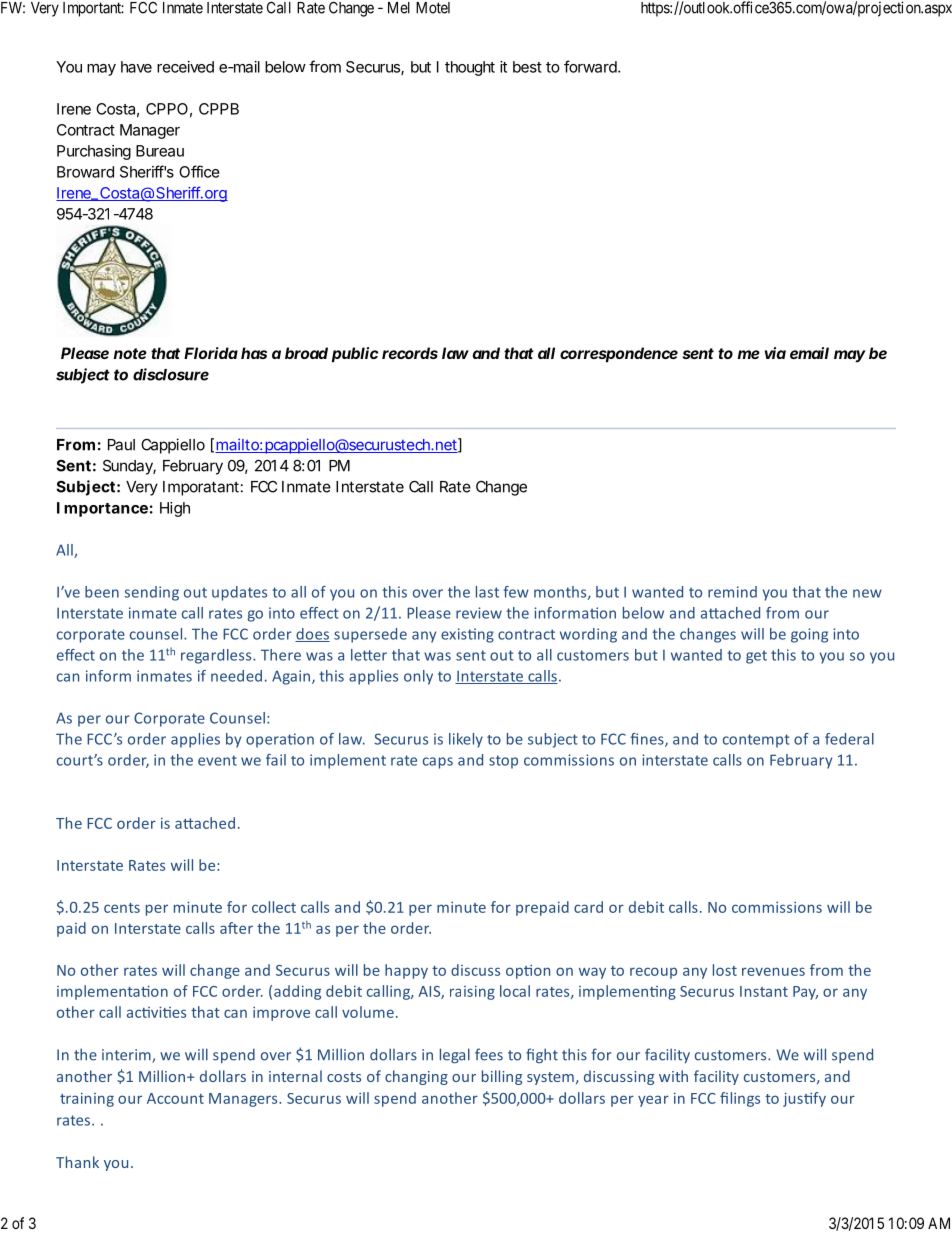 The height and width of the document is (1233, 952). What do you see at coordinates (185, 67) in the document?
I see `received` at bounding box center [185, 67].
